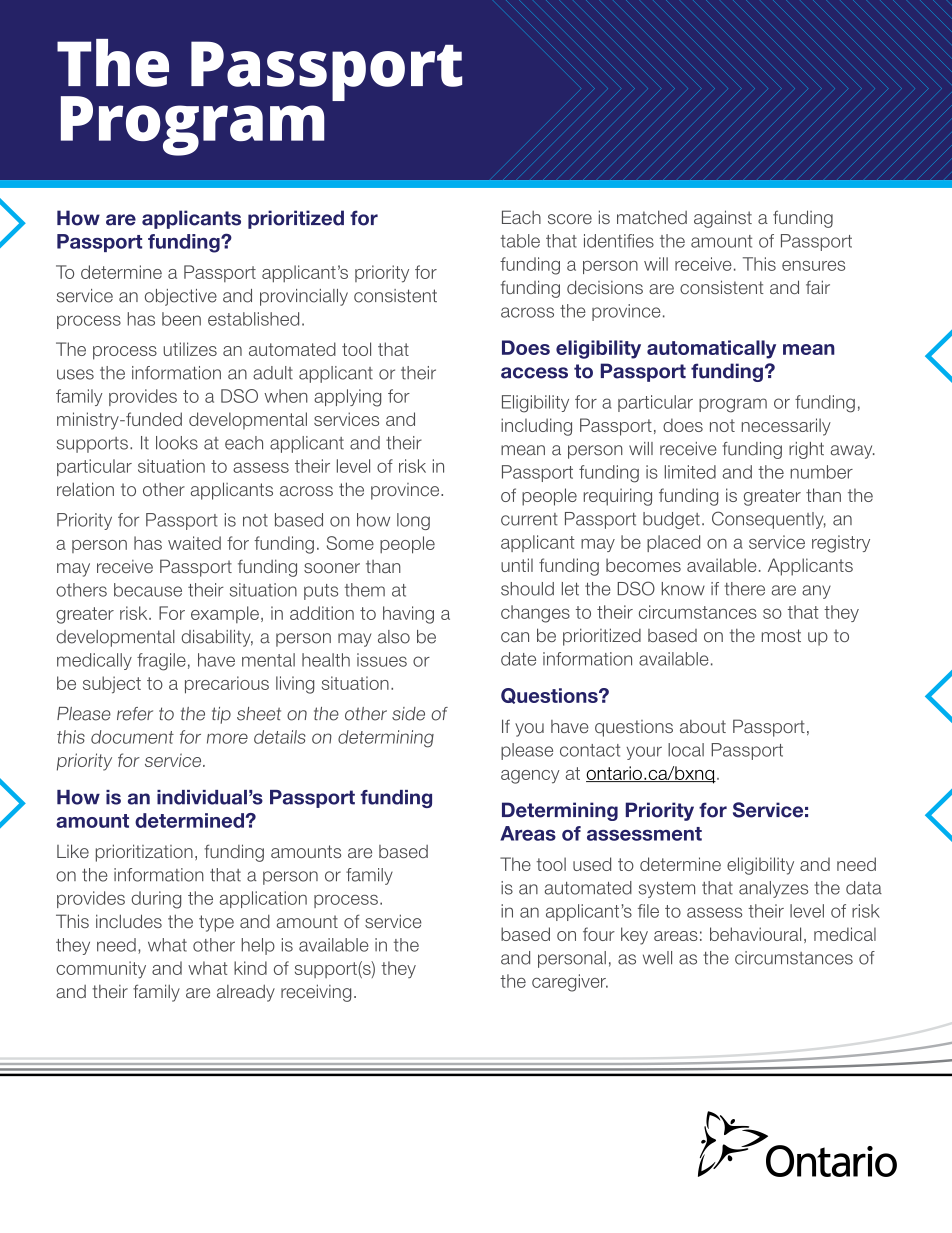 The width and height of the screenshot is (952, 1233). What do you see at coordinates (112, 685) in the screenshot?
I see `subject` at bounding box center [112, 685].
